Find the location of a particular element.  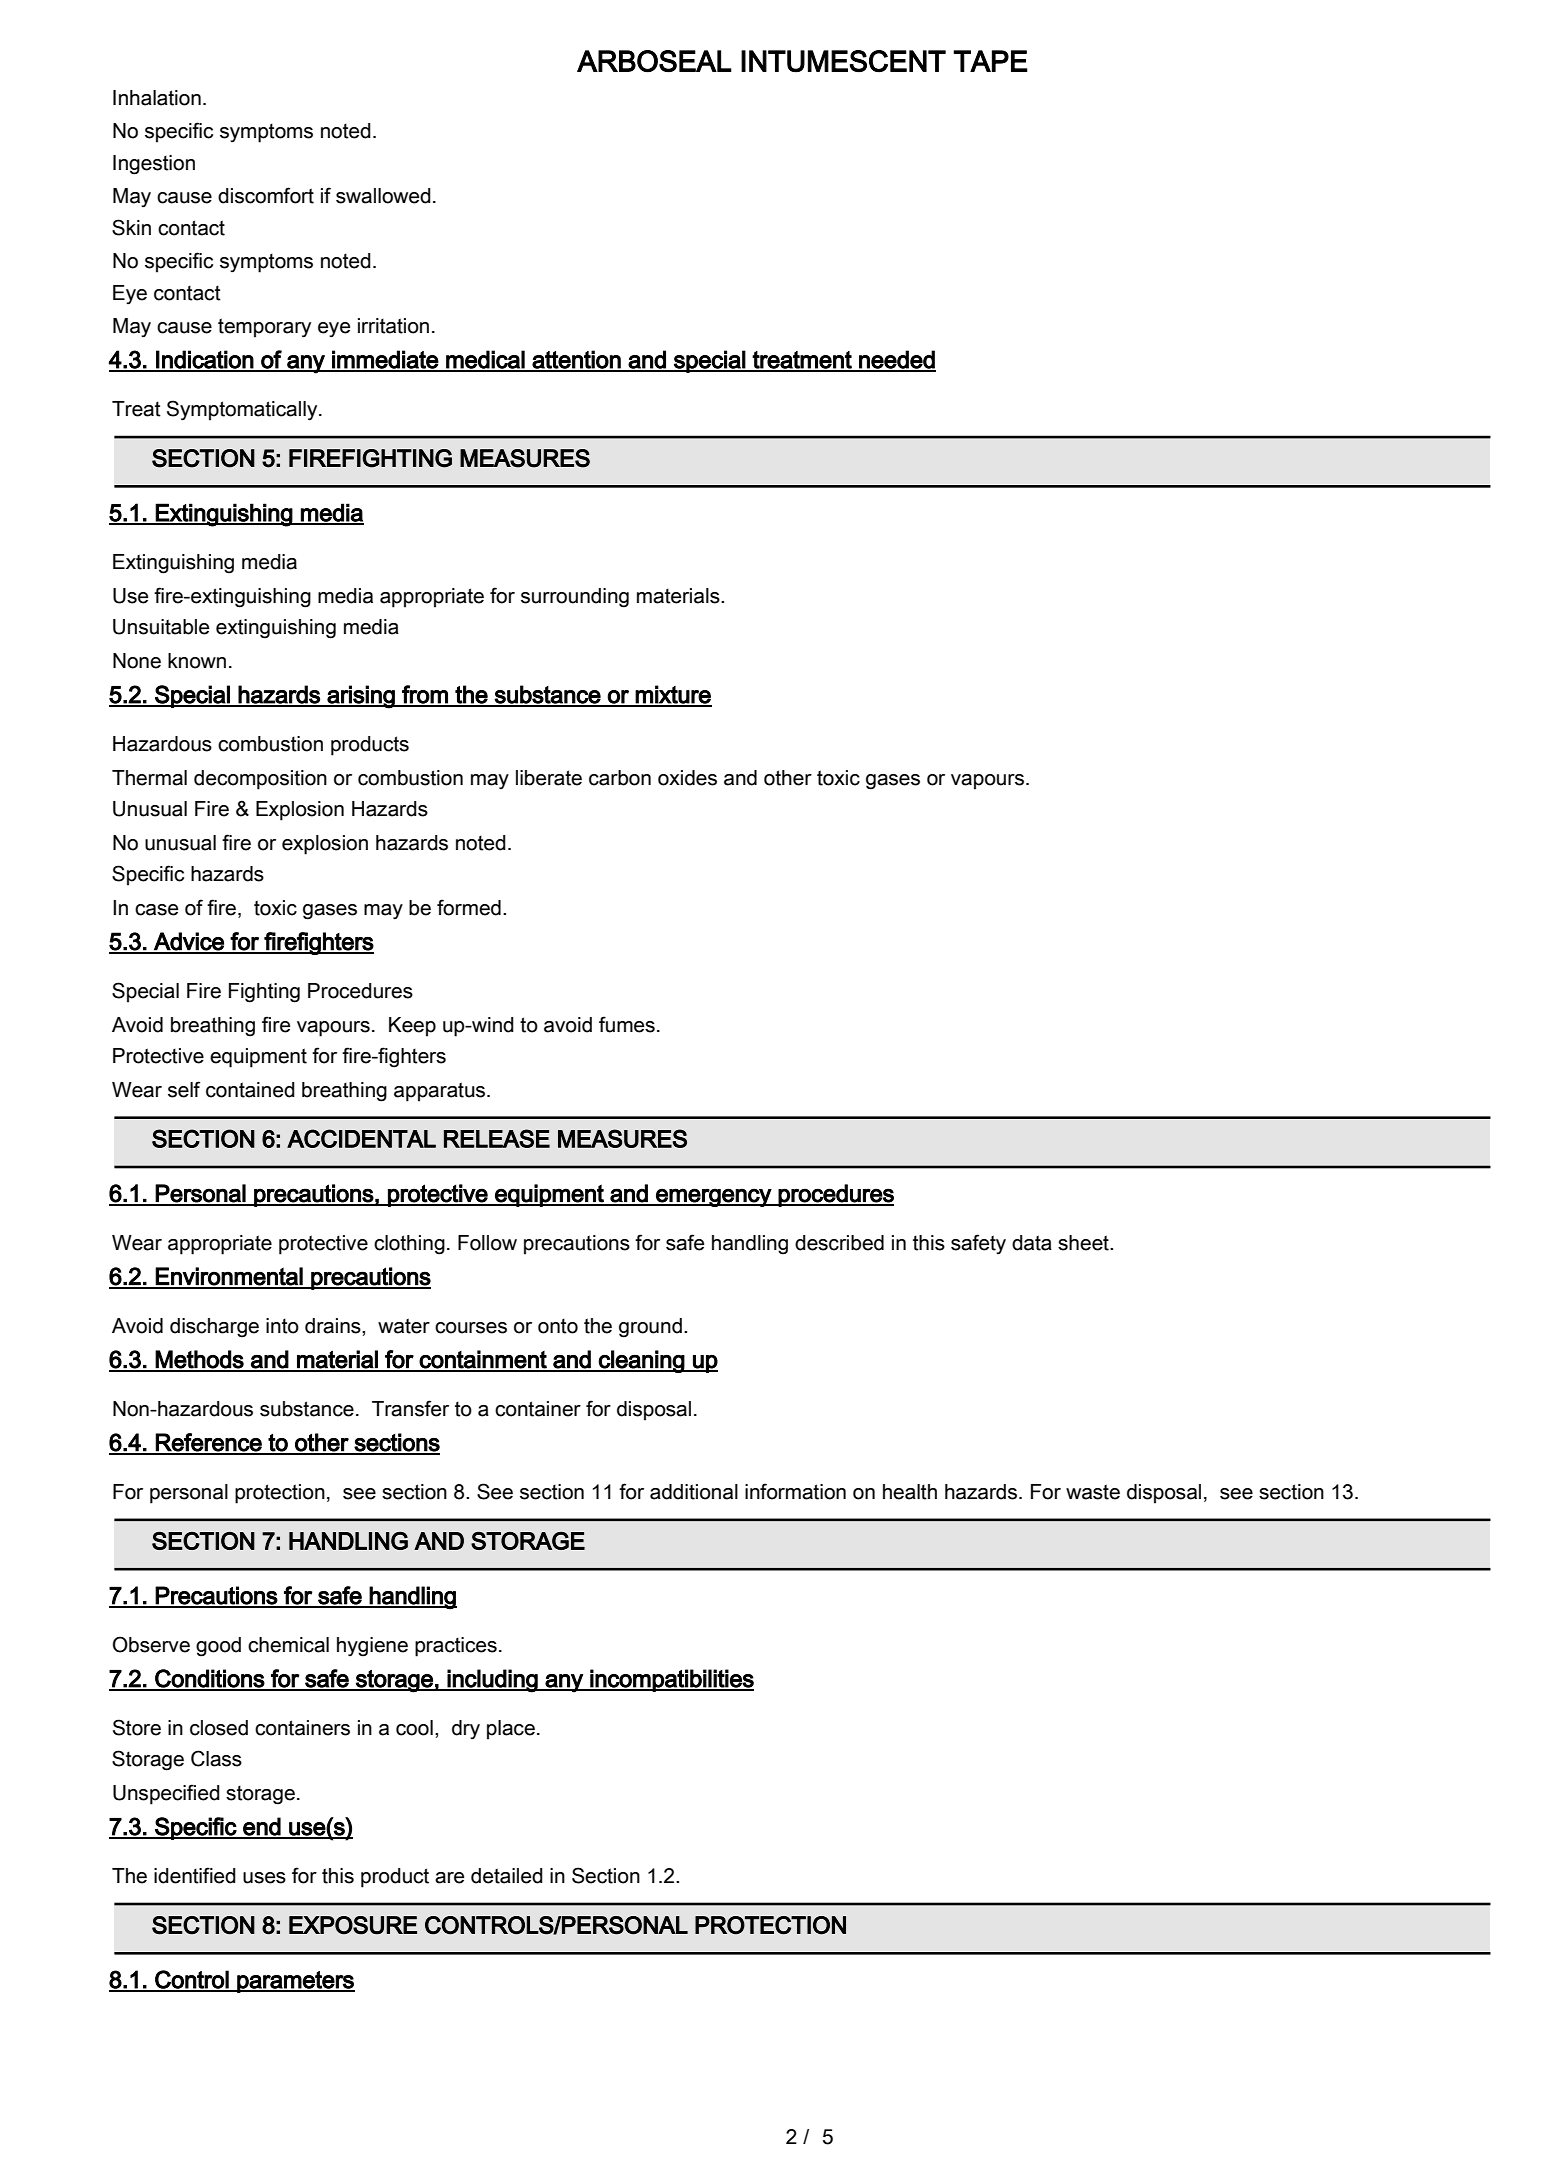

uses is located at coordinates (264, 1878).
